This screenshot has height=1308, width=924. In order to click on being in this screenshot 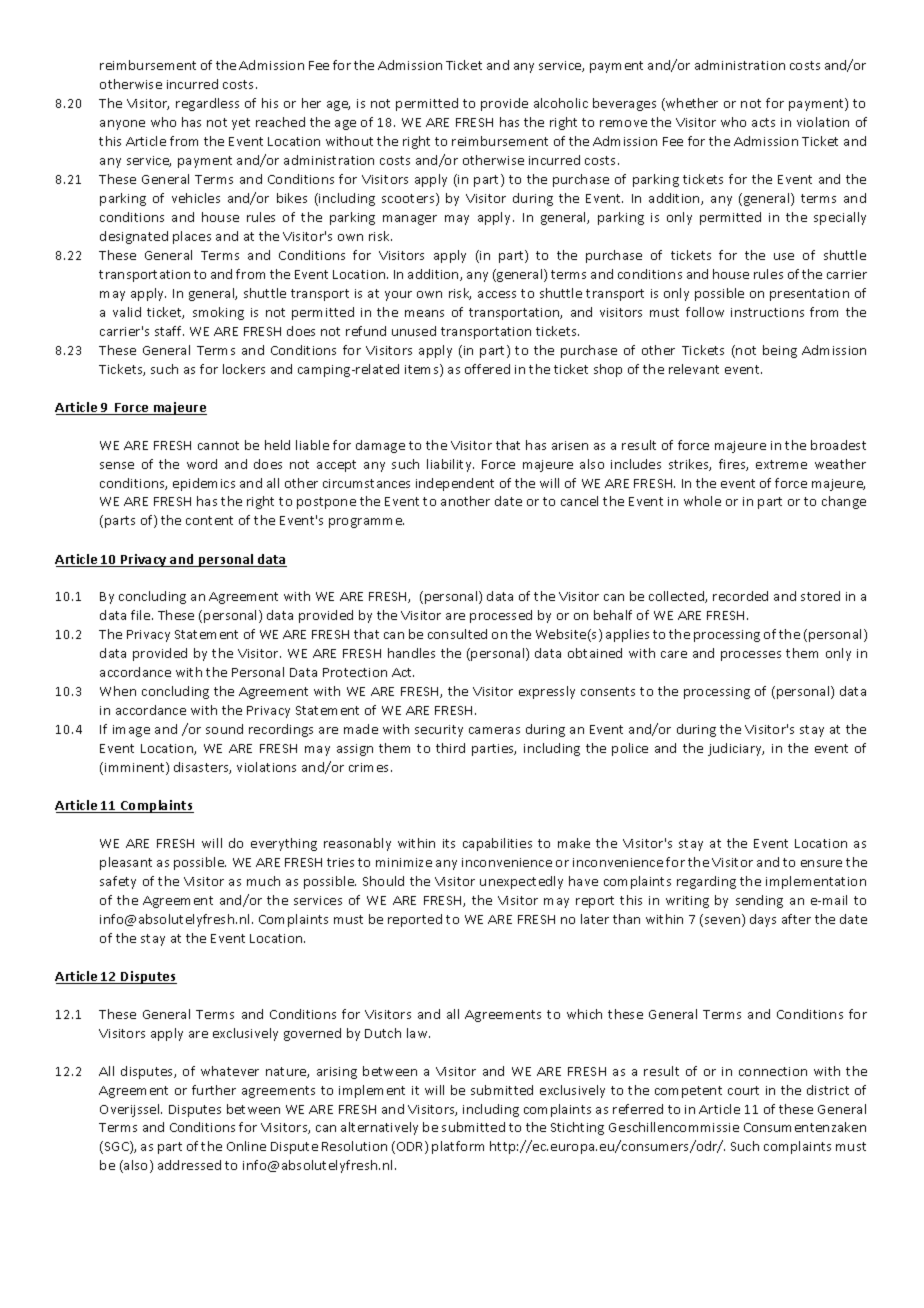, I will do `click(780, 351)`.
